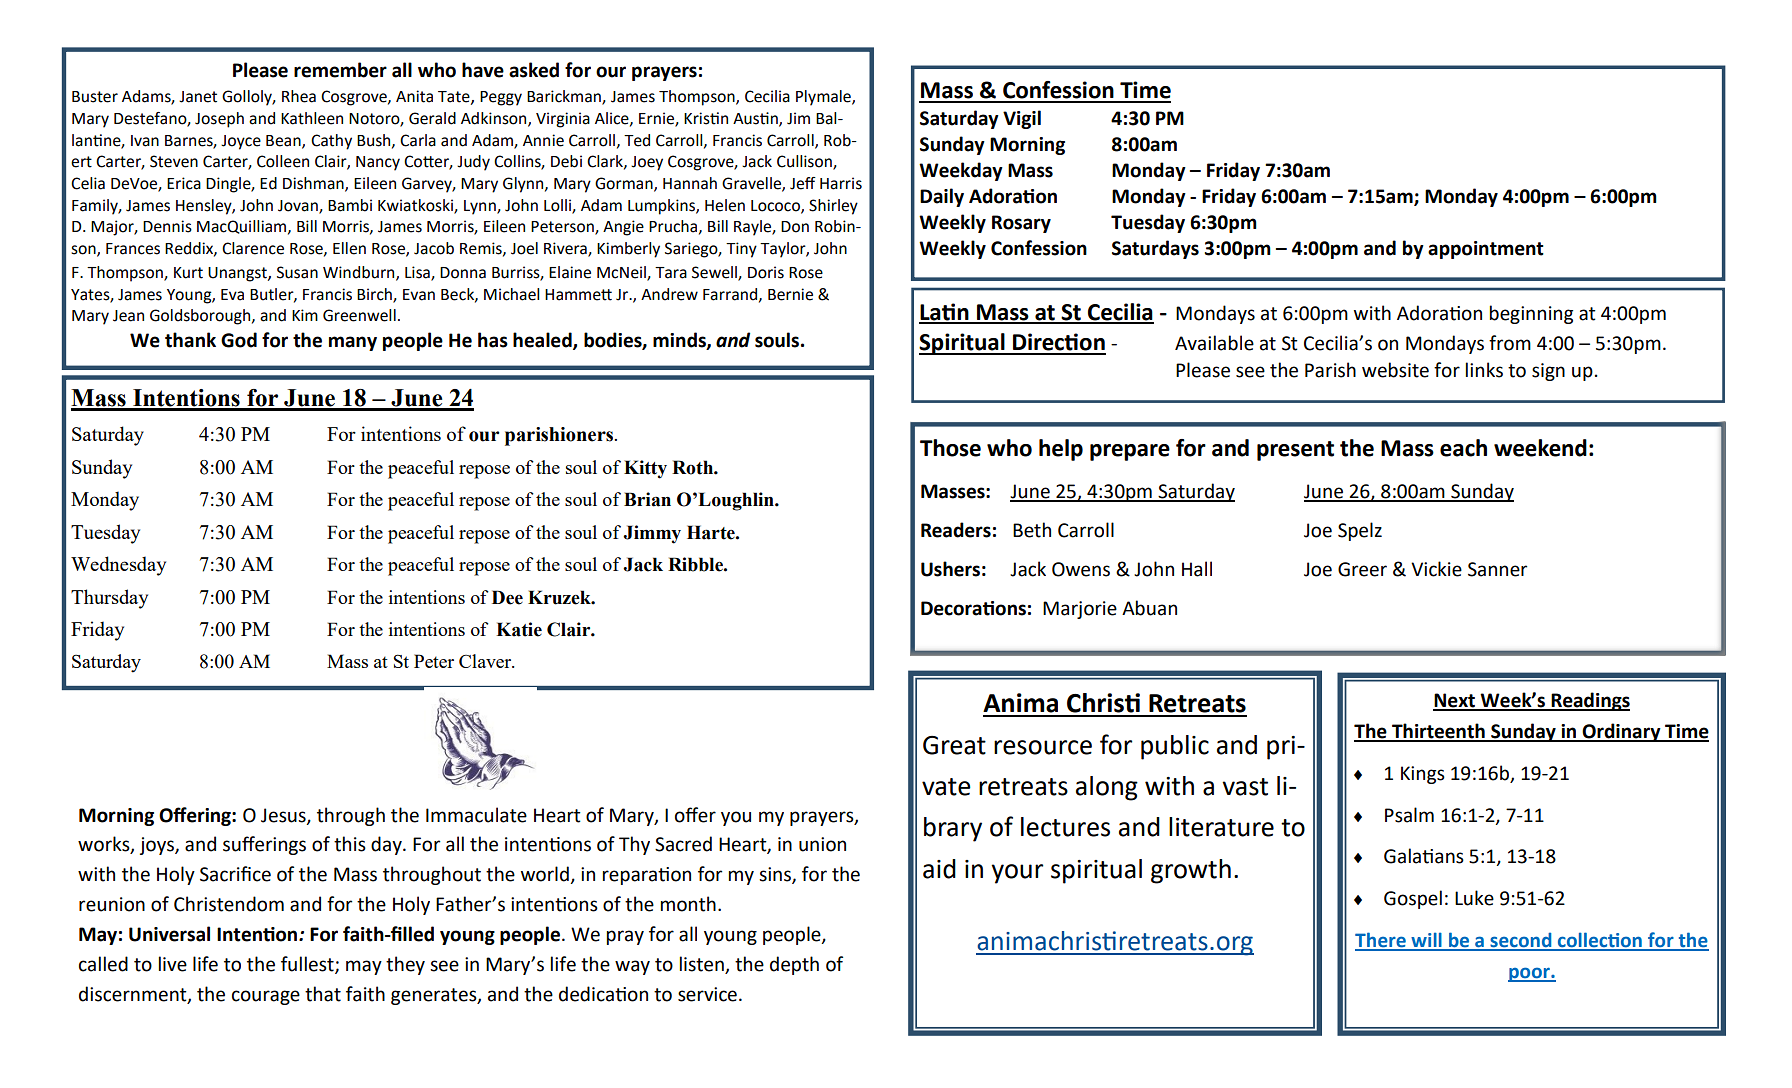 The width and height of the screenshot is (1792, 1088). What do you see at coordinates (956, 530) in the screenshot?
I see `Readers` at bounding box center [956, 530].
